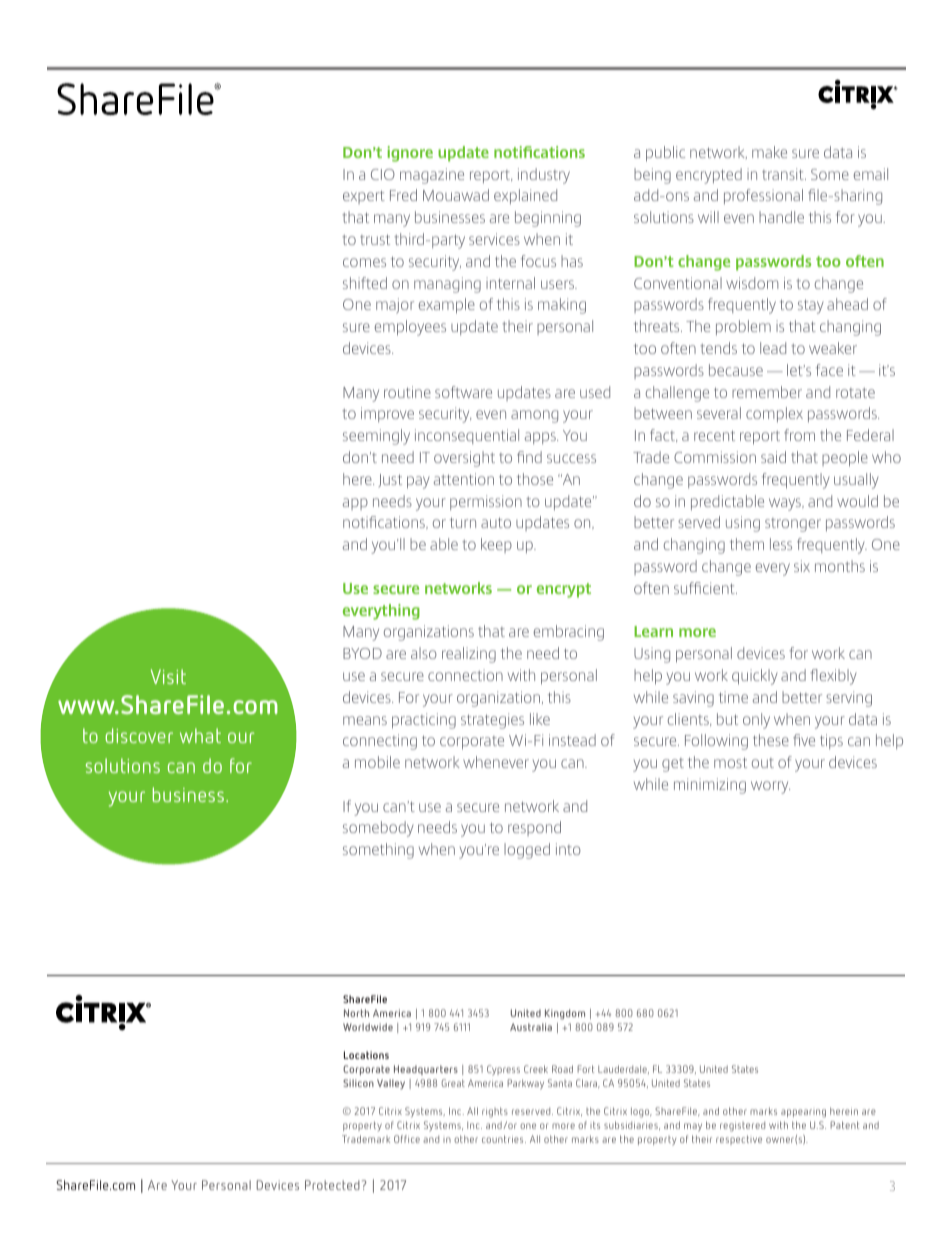  Describe the element at coordinates (332, 1185) in the screenshot. I see `Protected` at that location.
